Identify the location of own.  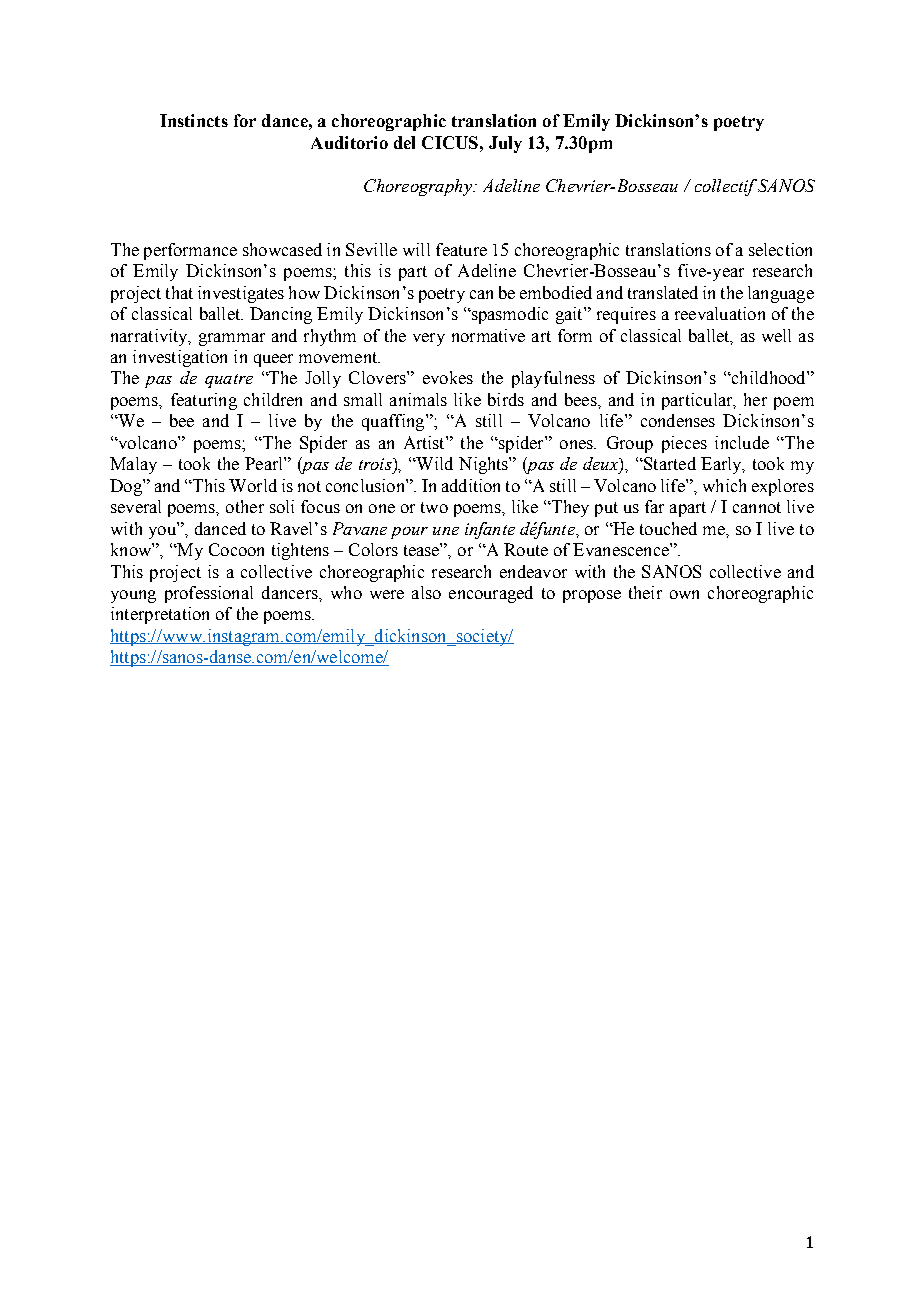
(684, 594).
